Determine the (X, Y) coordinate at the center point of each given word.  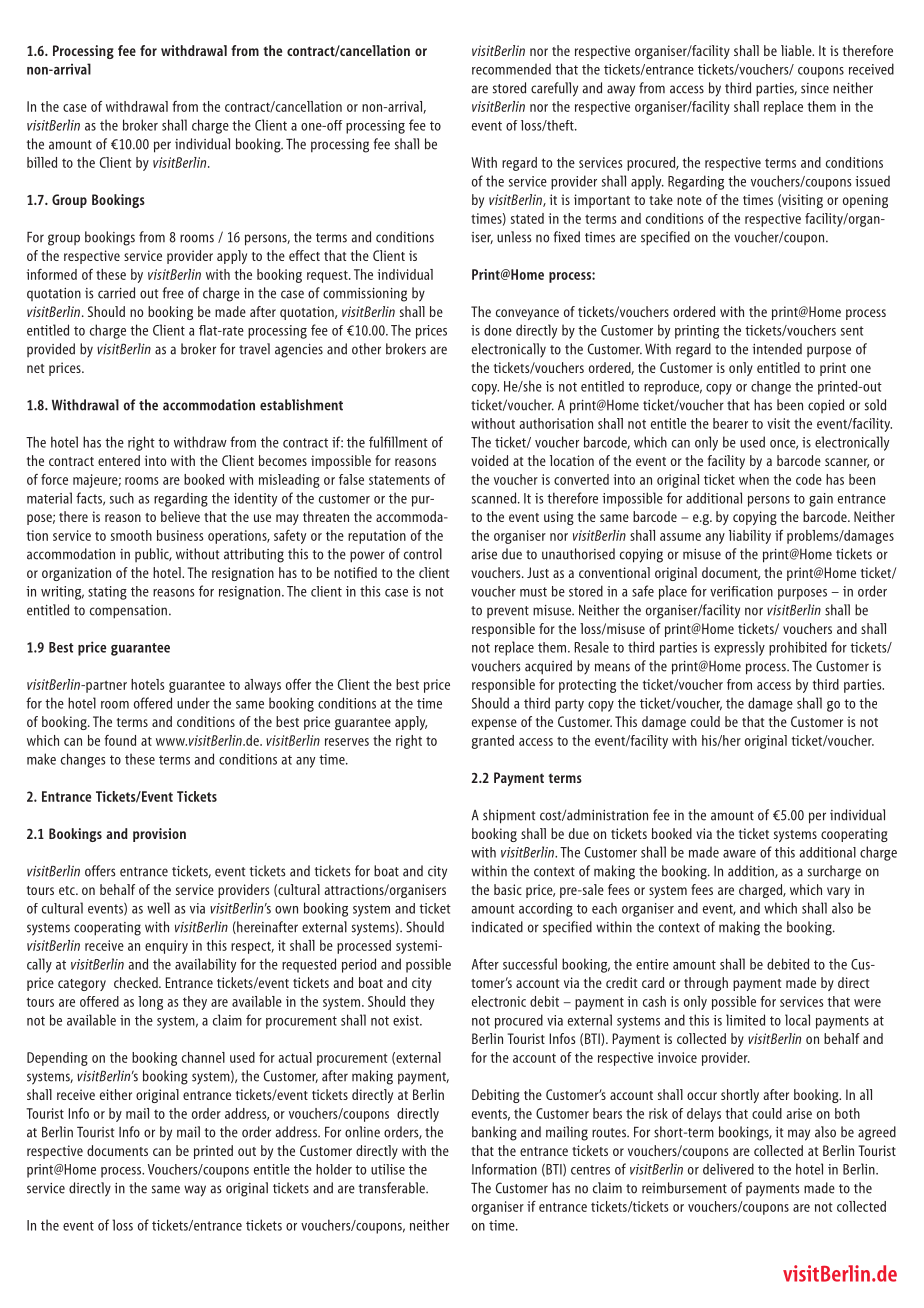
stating (107, 593)
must (533, 592)
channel (203, 1057)
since (815, 88)
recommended (511, 69)
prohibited (798, 648)
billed (42, 162)
